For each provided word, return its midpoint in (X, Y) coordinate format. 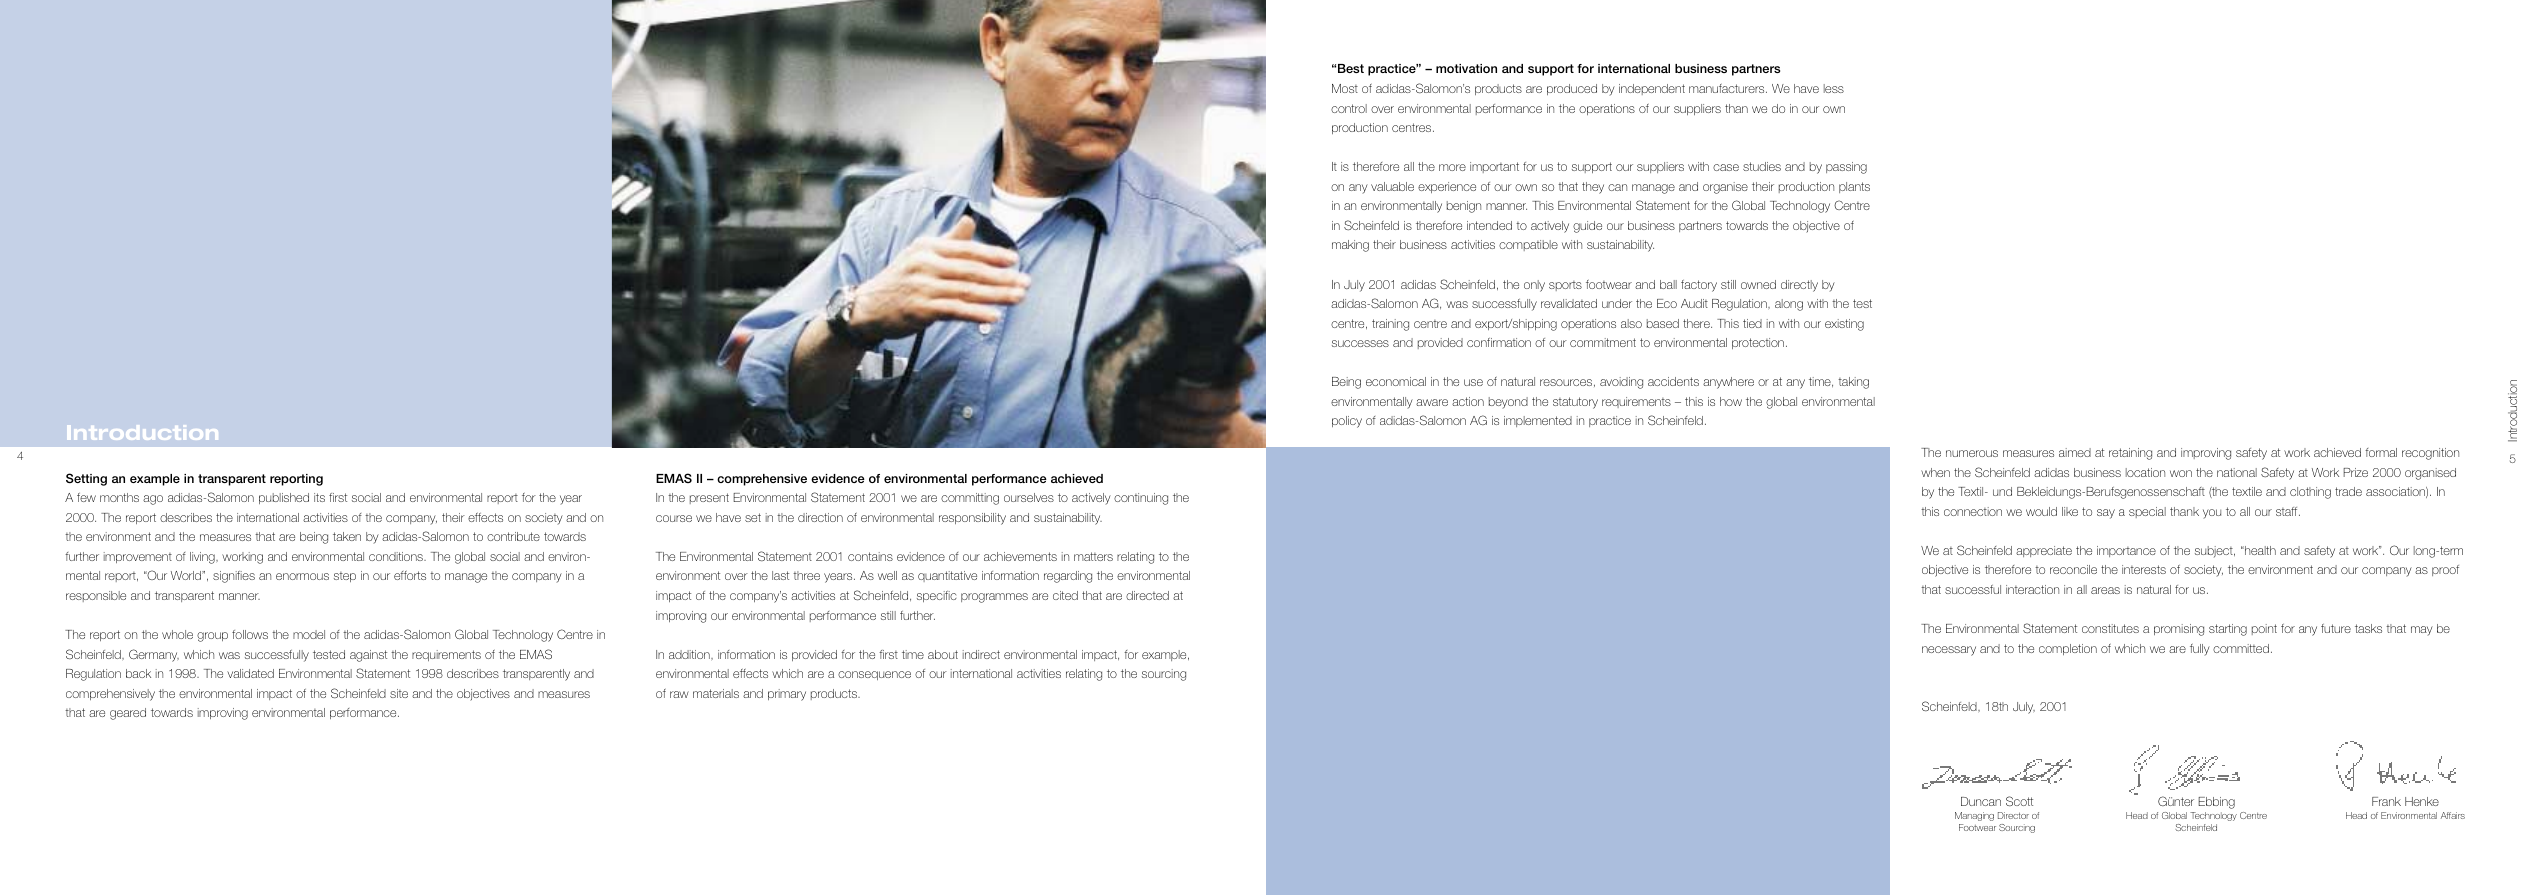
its (319, 497)
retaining (2130, 454)
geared (128, 714)
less (1834, 88)
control (1349, 108)
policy (1347, 422)
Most (1345, 88)
